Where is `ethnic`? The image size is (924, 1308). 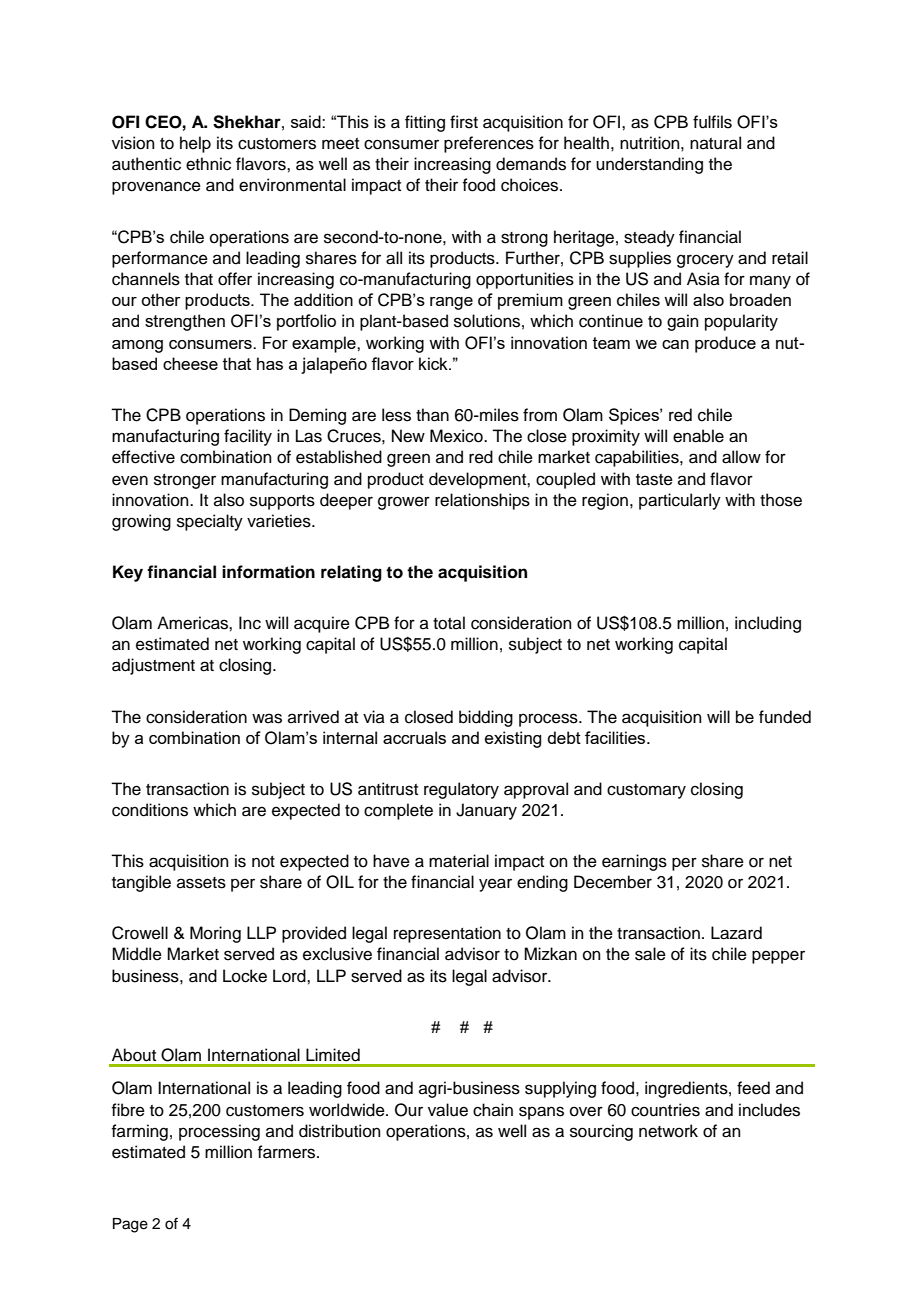 ethnic is located at coordinates (208, 164).
